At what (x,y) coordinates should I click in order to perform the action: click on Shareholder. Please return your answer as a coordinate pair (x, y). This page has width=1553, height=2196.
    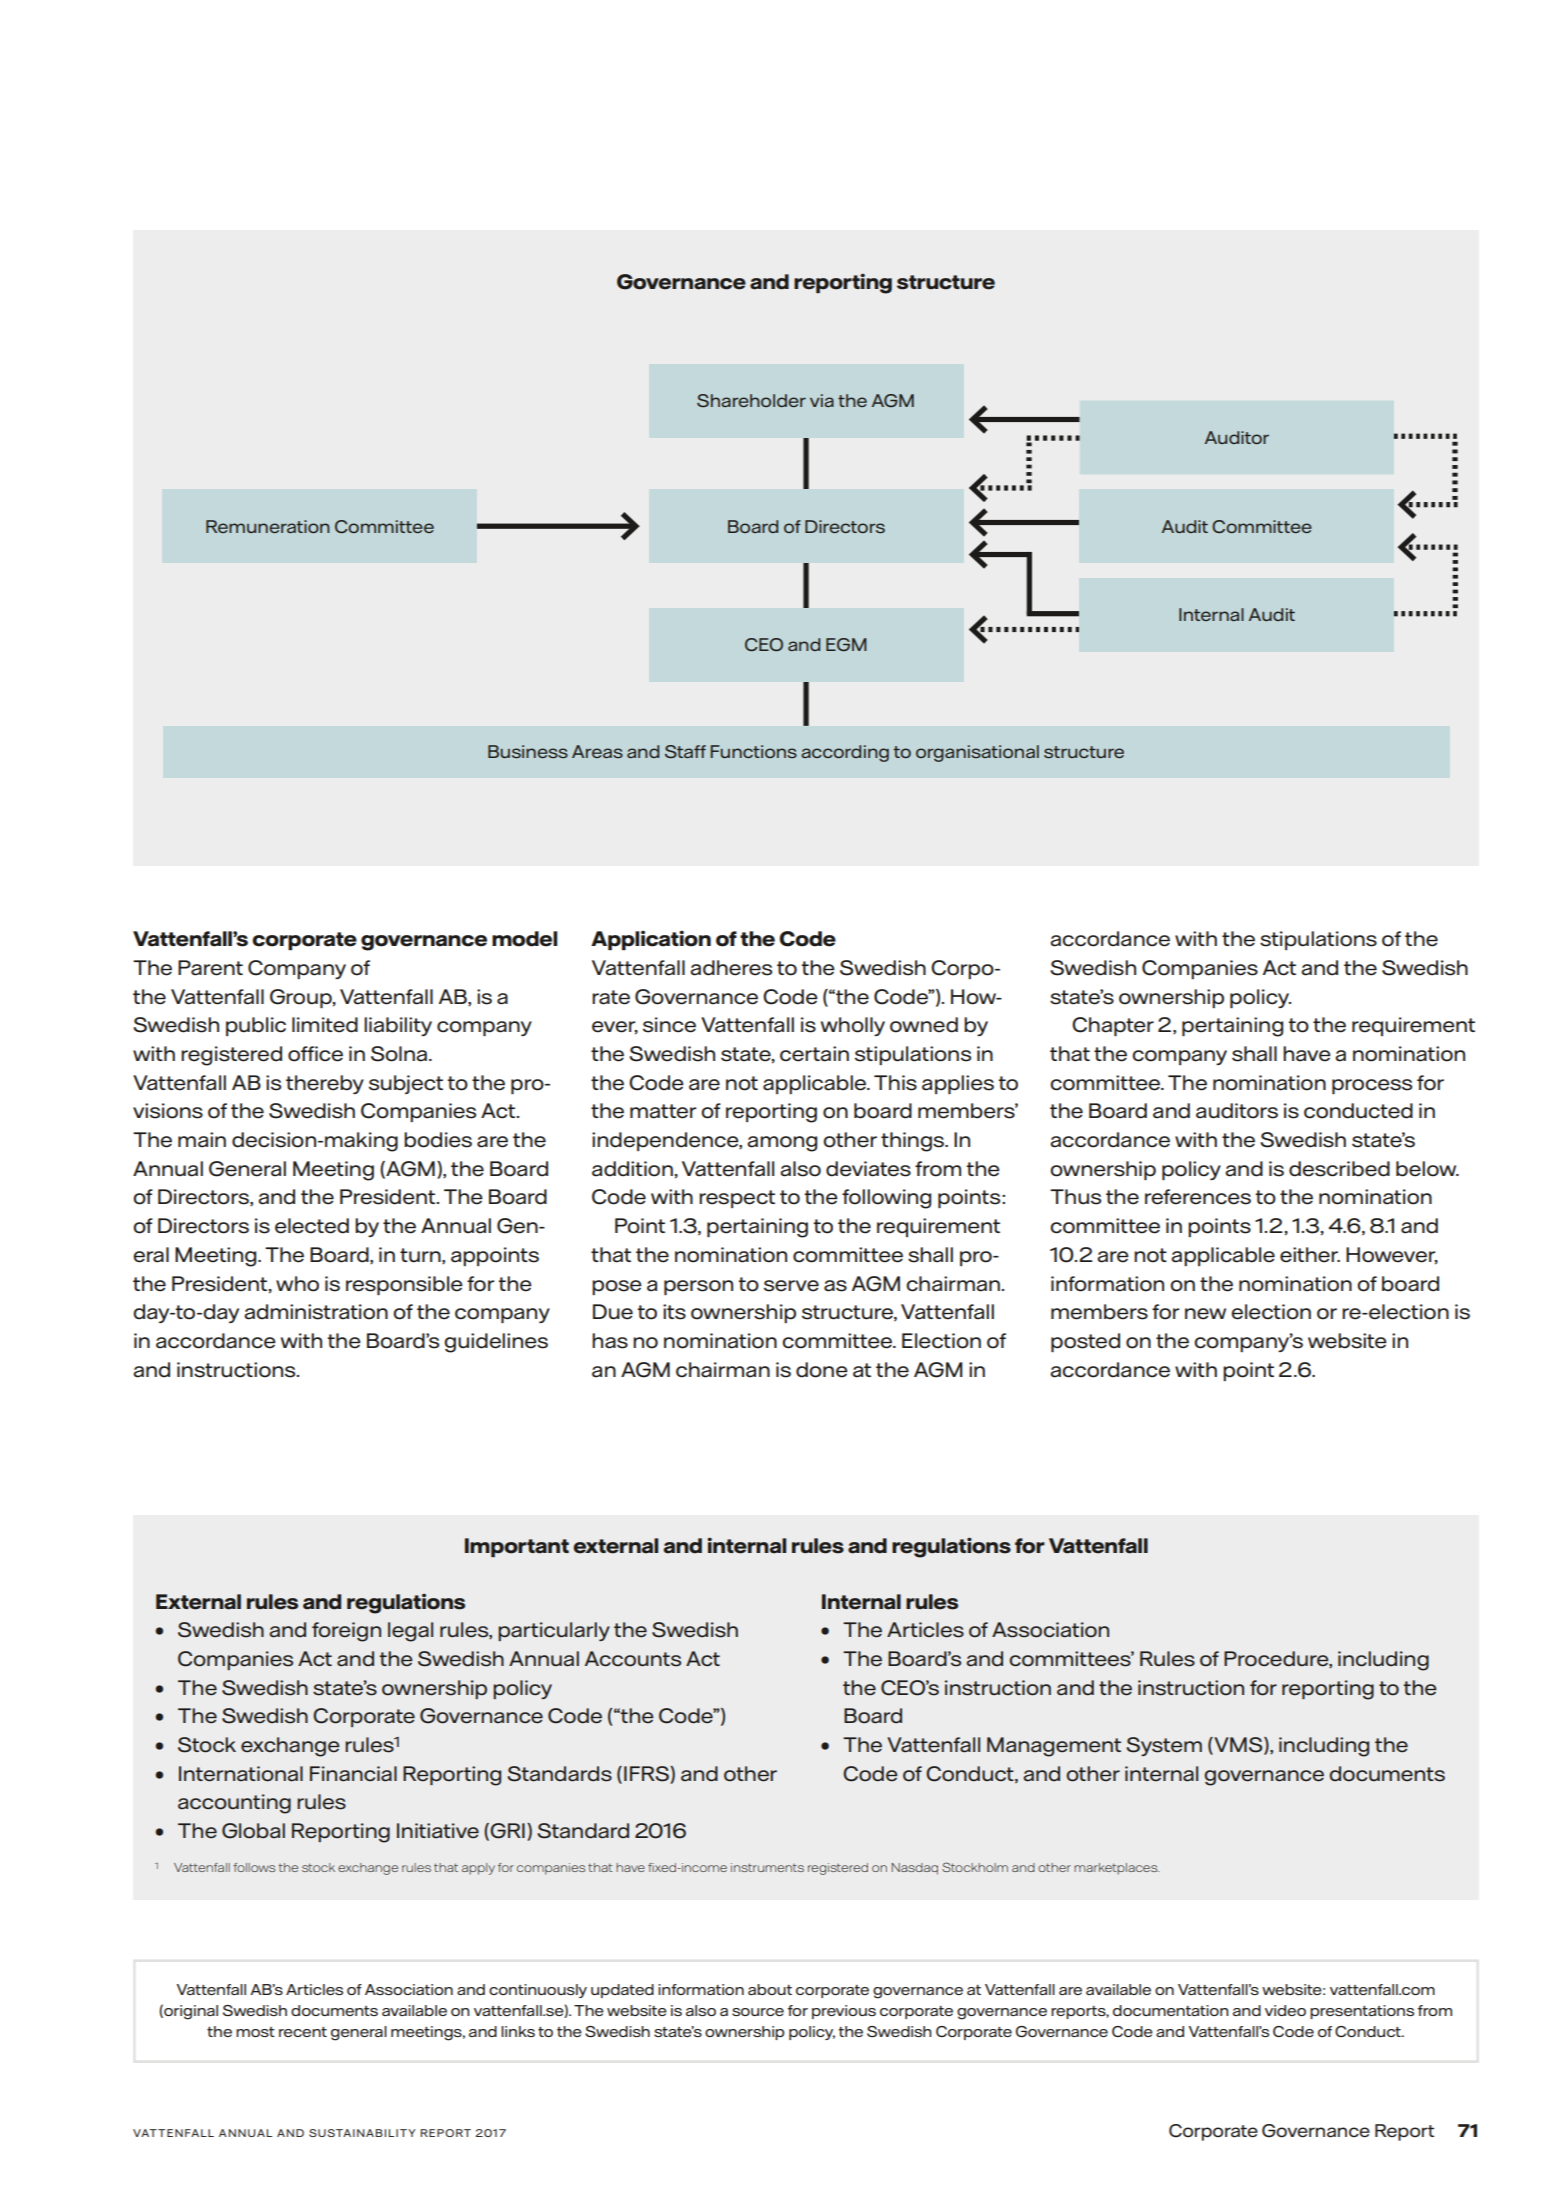
    Looking at the image, I should click on (751, 400).
